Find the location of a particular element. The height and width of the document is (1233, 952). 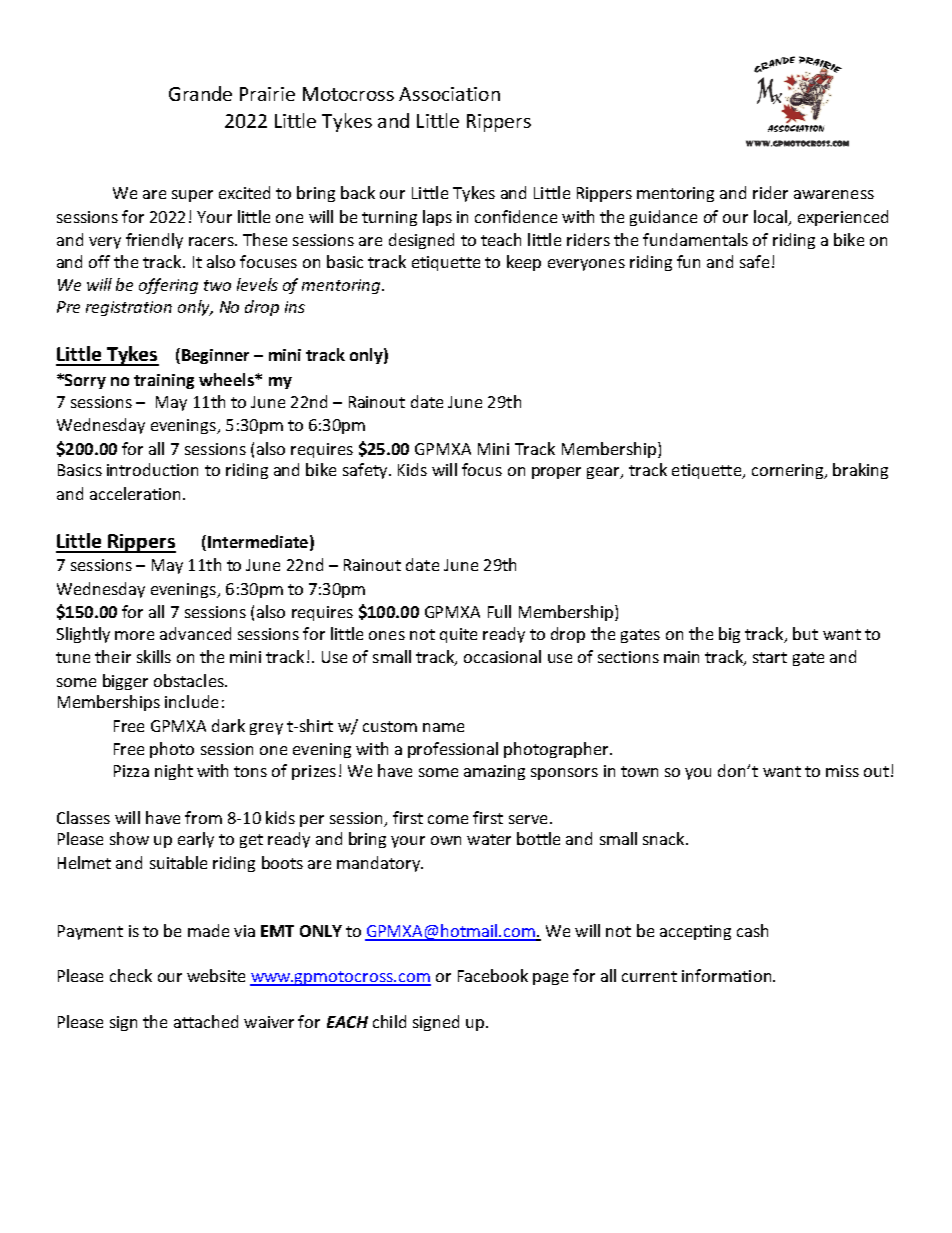

fundamentals is located at coordinates (695, 239).
